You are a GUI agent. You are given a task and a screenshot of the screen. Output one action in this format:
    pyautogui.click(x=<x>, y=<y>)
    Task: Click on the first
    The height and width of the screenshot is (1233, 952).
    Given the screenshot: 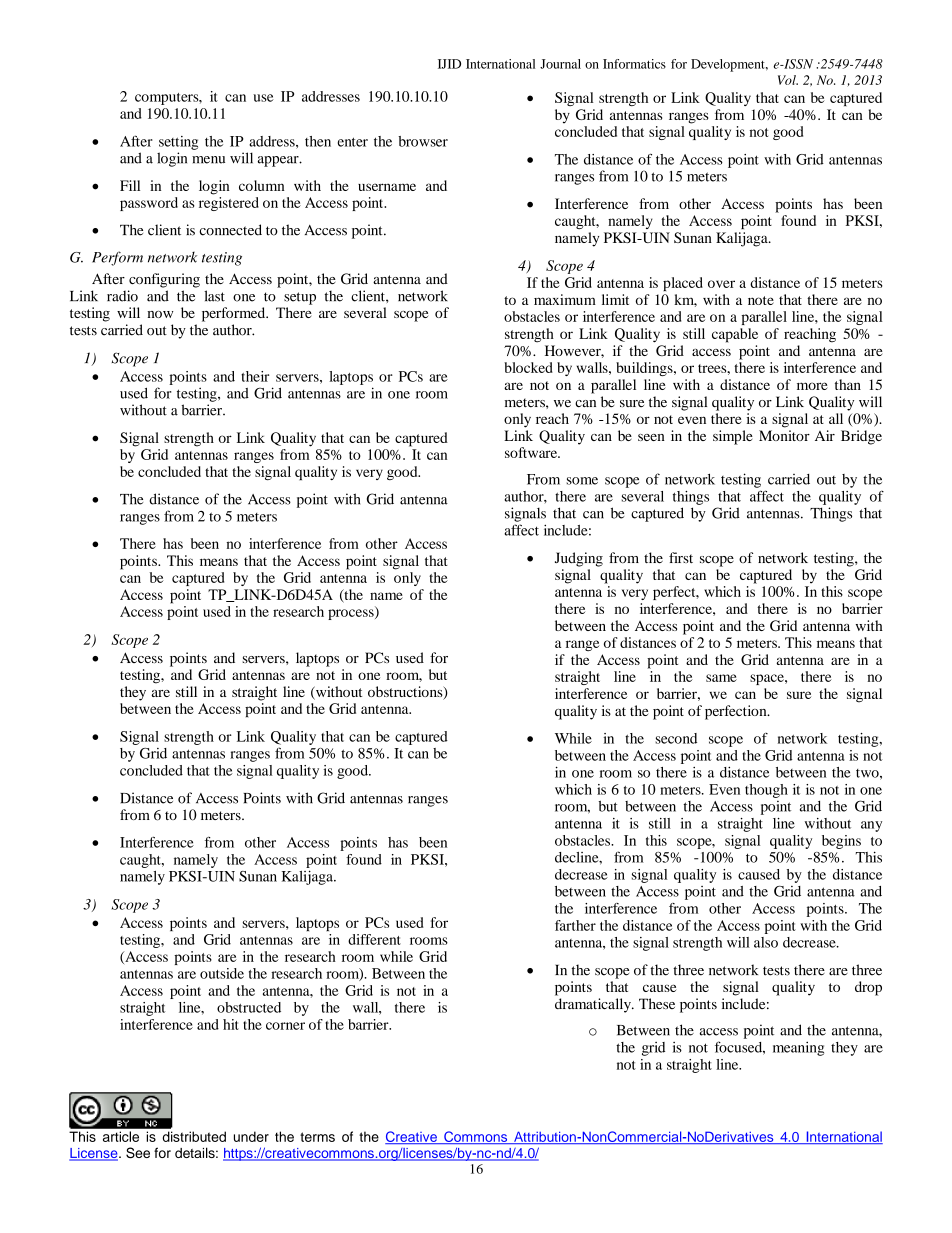 What is the action you would take?
    pyautogui.click(x=681, y=557)
